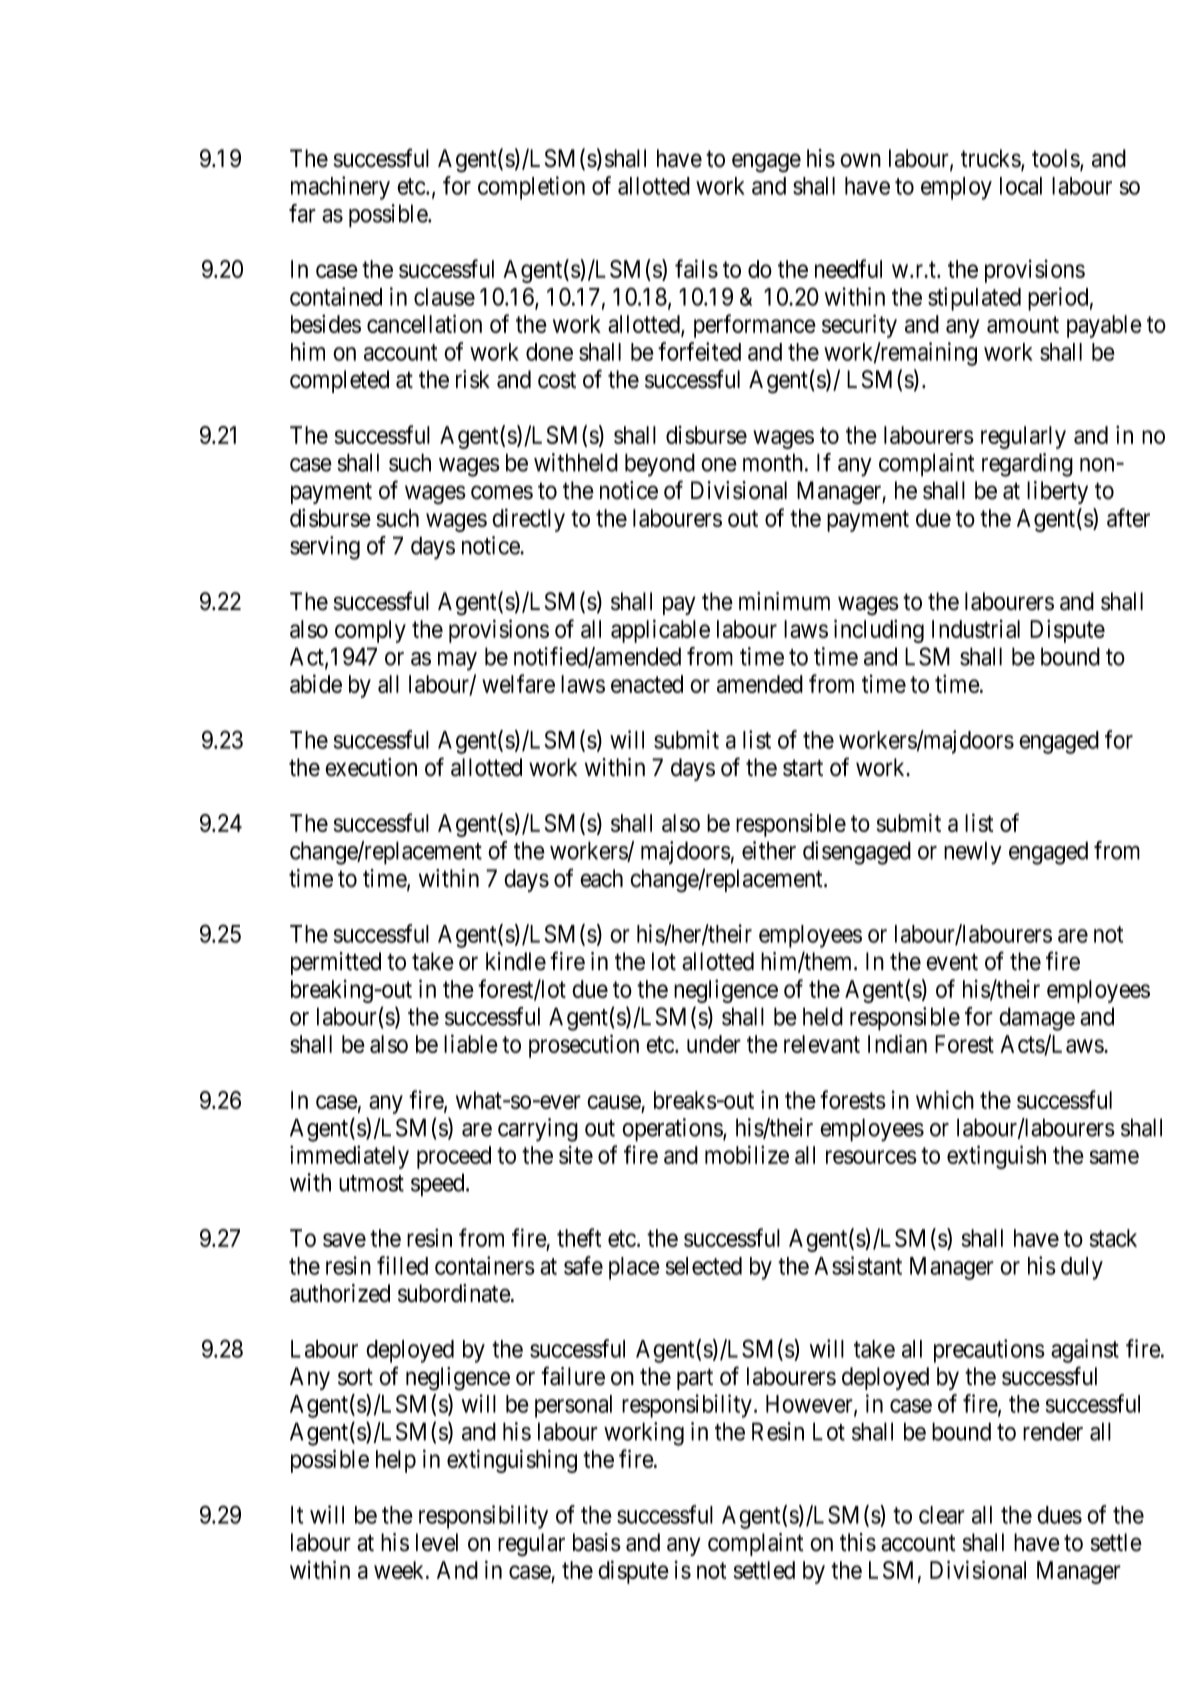 The height and width of the screenshot is (1691, 1196). Describe the element at coordinates (1059, 1515) in the screenshot. I see `dues` at that location.
